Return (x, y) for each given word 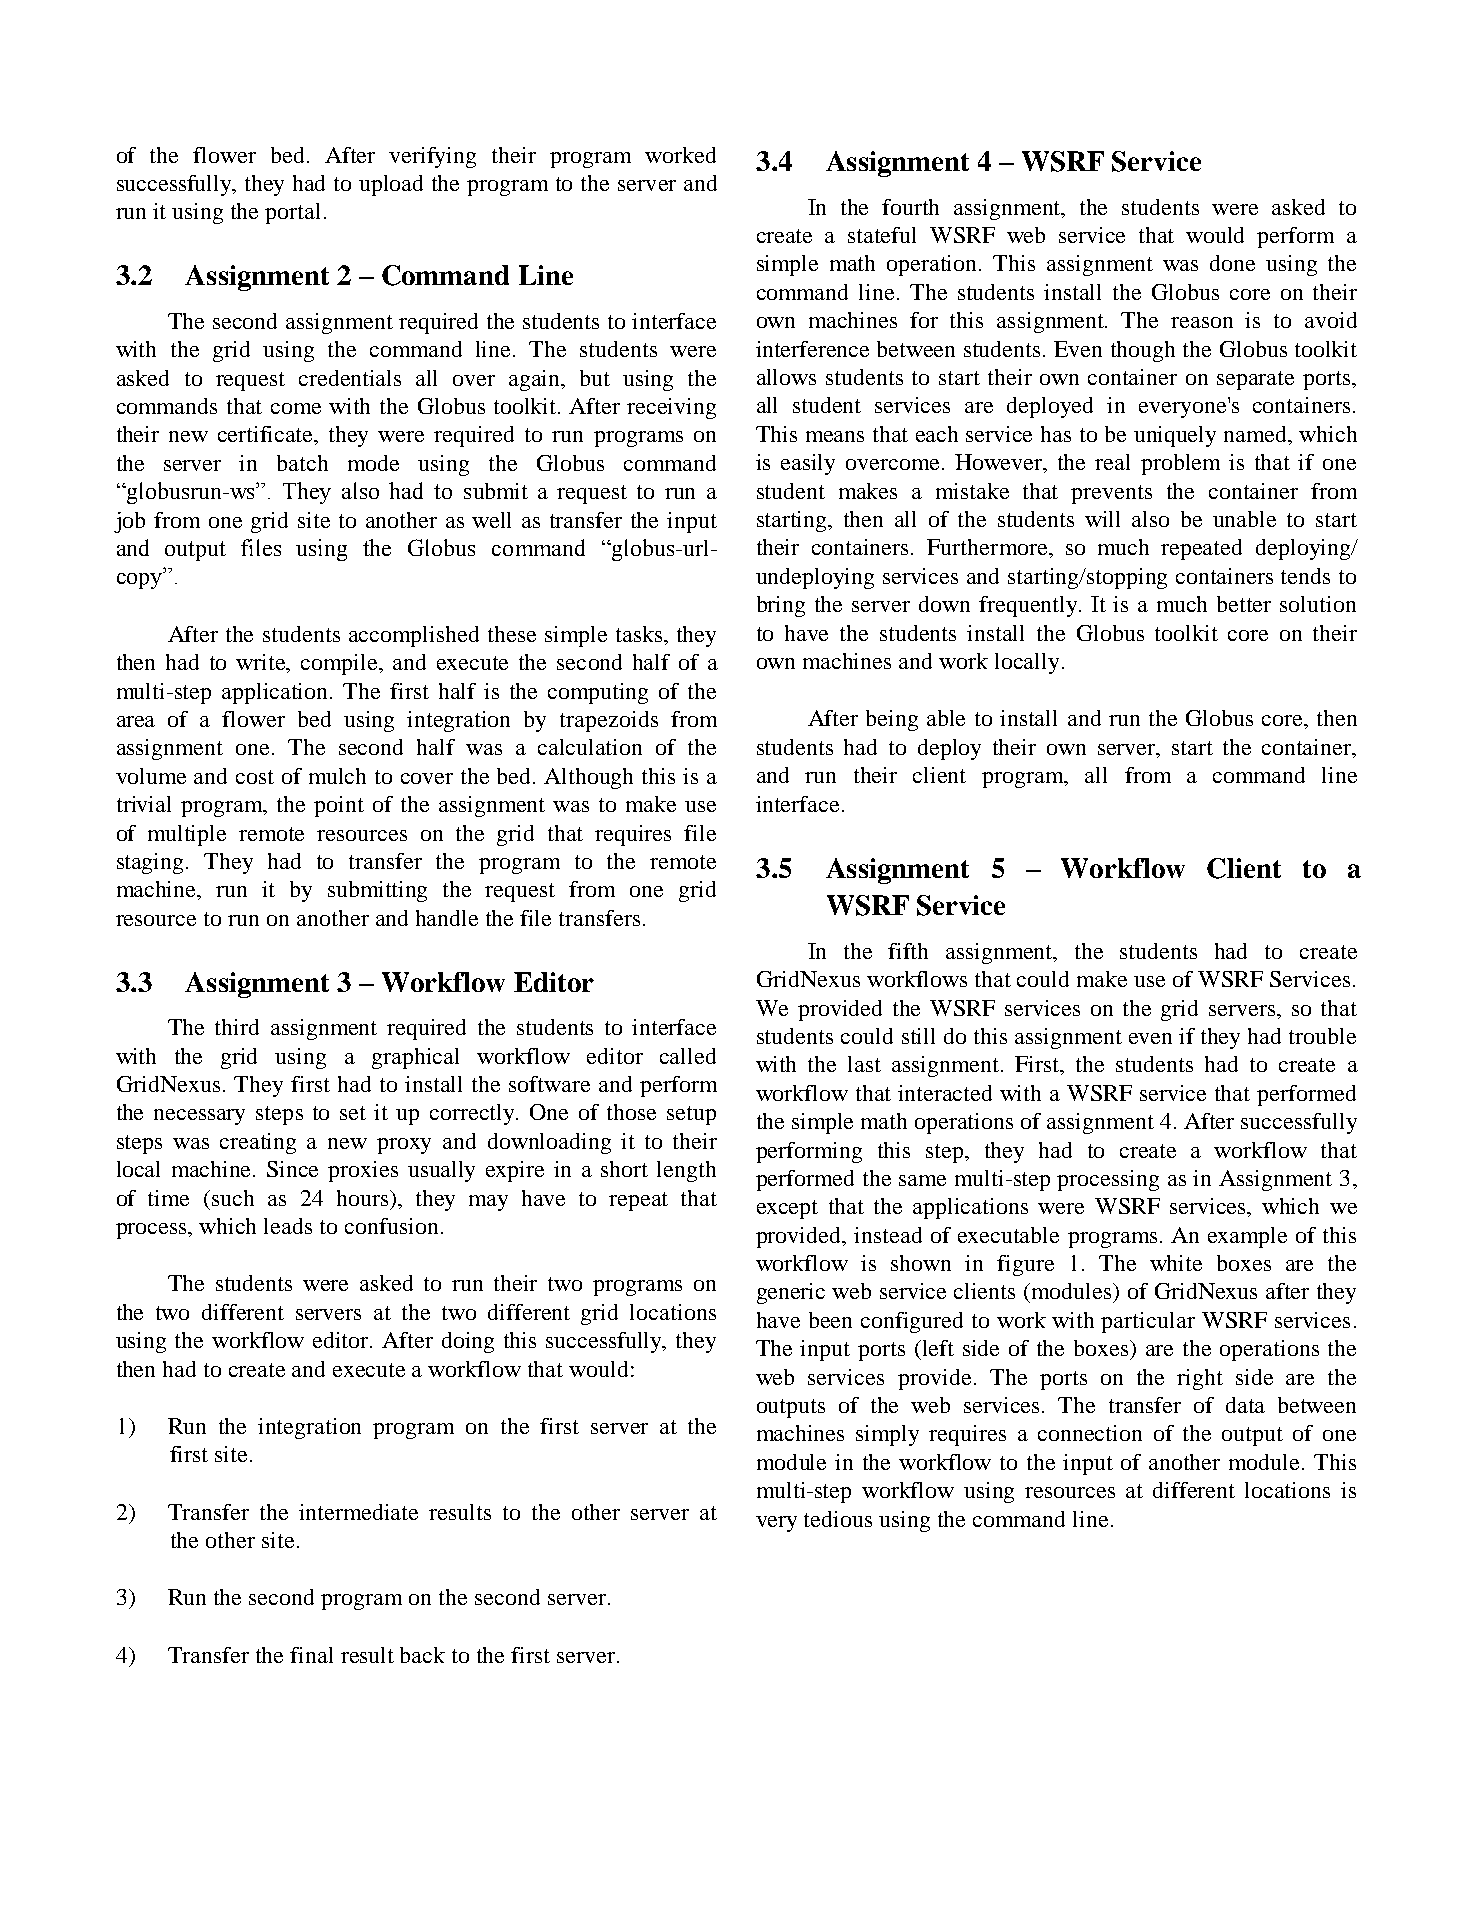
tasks (640, 634)
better (1244, 604)
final (311, 1655)
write (262, 663)
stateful (882, 235)
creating (258, 1143)
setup (691, 1115)
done (1232, 263)
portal (292, 213)
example (1247, 1237)
